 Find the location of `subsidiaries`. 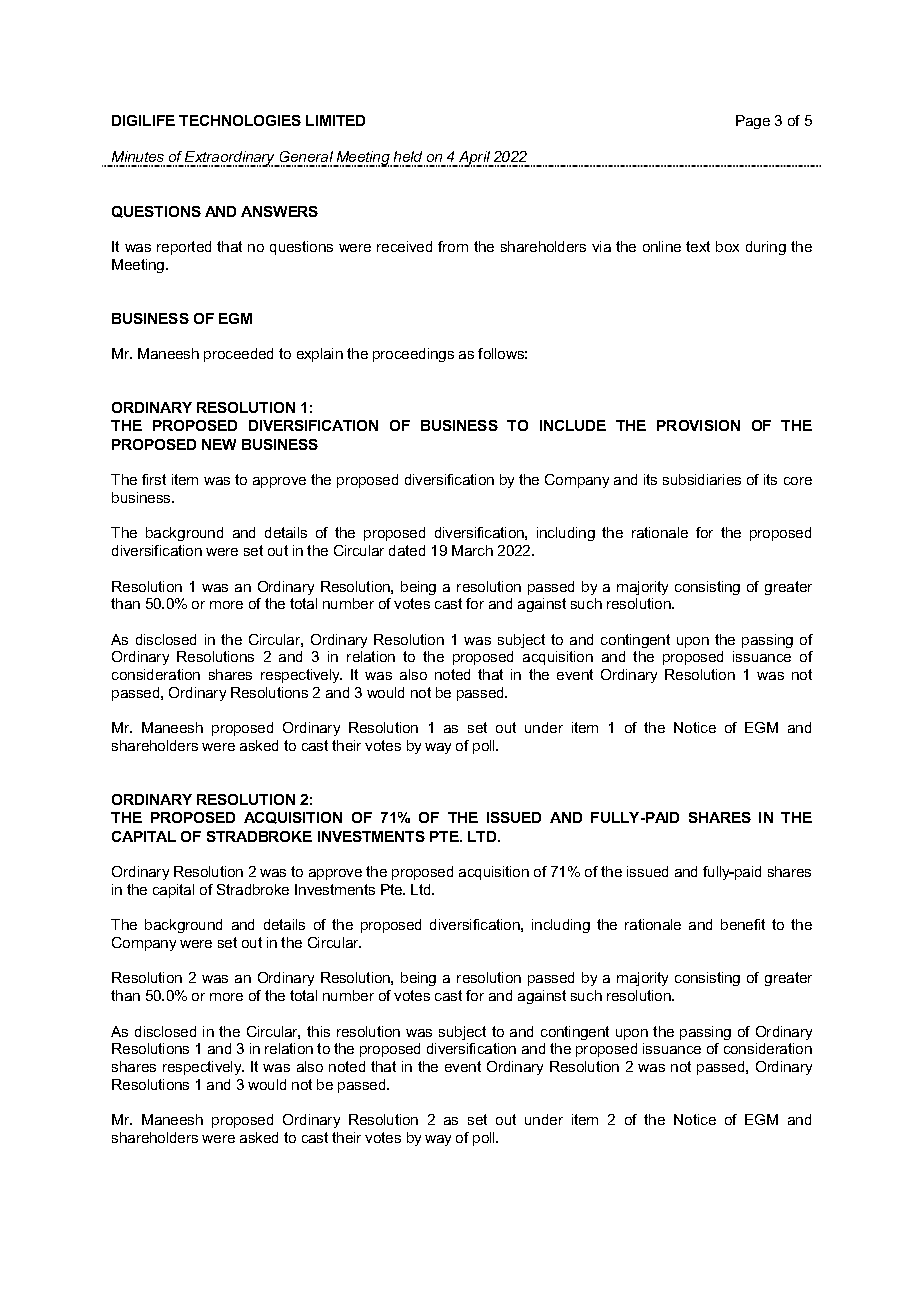

subsidiaries is located at coordinates (702, 479).
